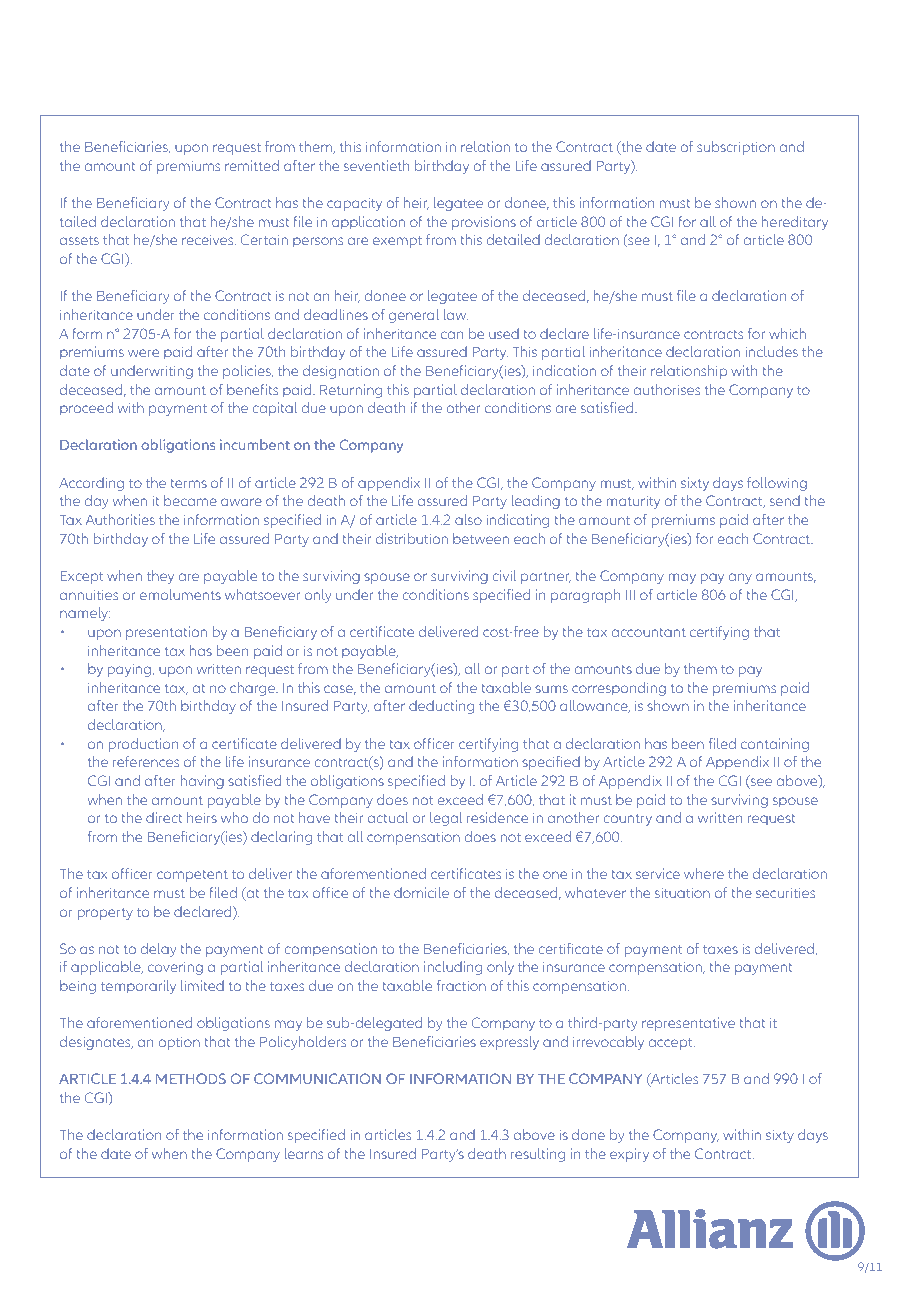 This page has width=924, height=1308. Describe the element at coordinates (630, 595) in the page. I see `III` at that location.
